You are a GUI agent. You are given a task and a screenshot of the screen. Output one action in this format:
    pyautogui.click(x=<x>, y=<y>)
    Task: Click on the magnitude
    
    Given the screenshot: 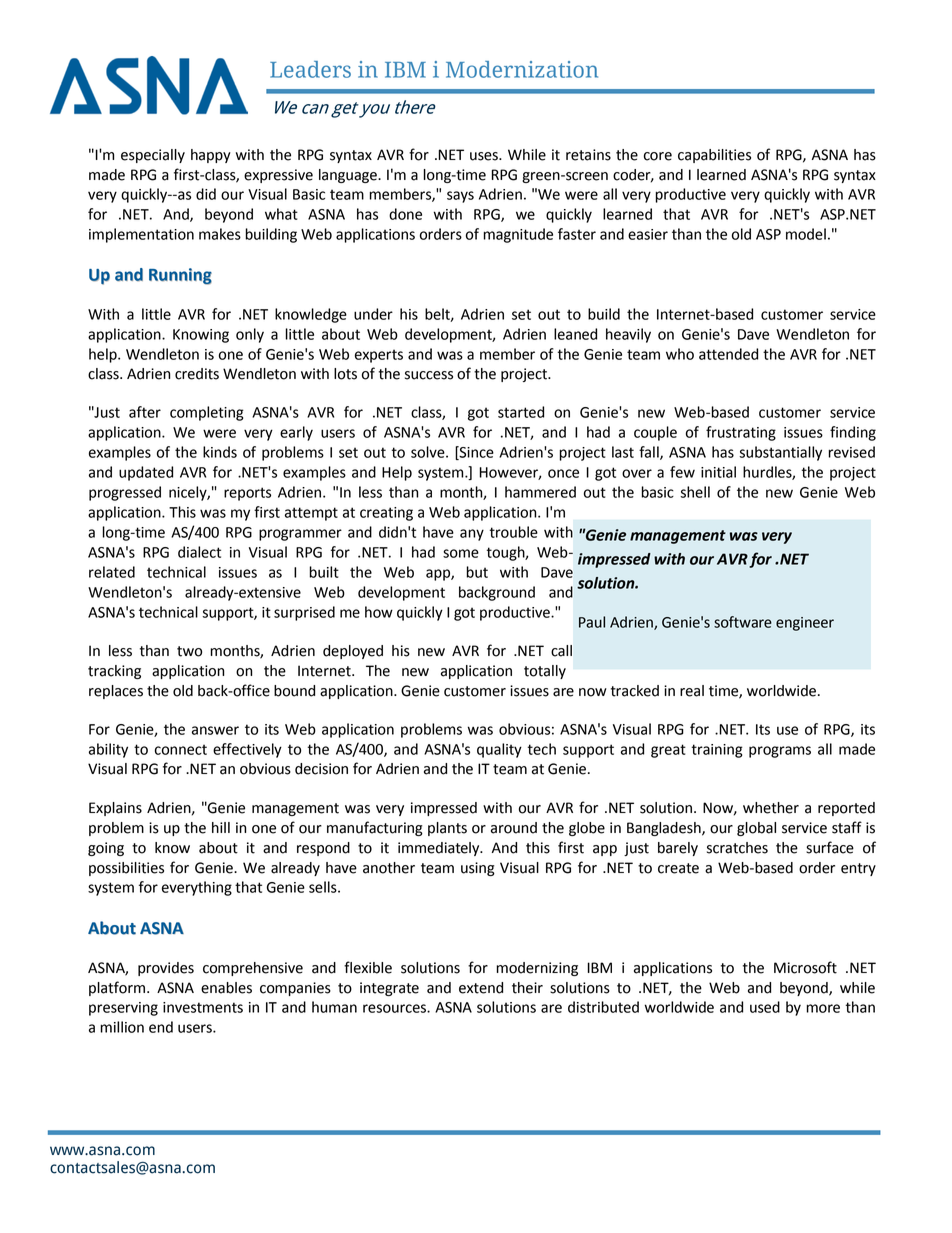 What is the action you would take?
    pyautogui.click(x=518, y=235)
